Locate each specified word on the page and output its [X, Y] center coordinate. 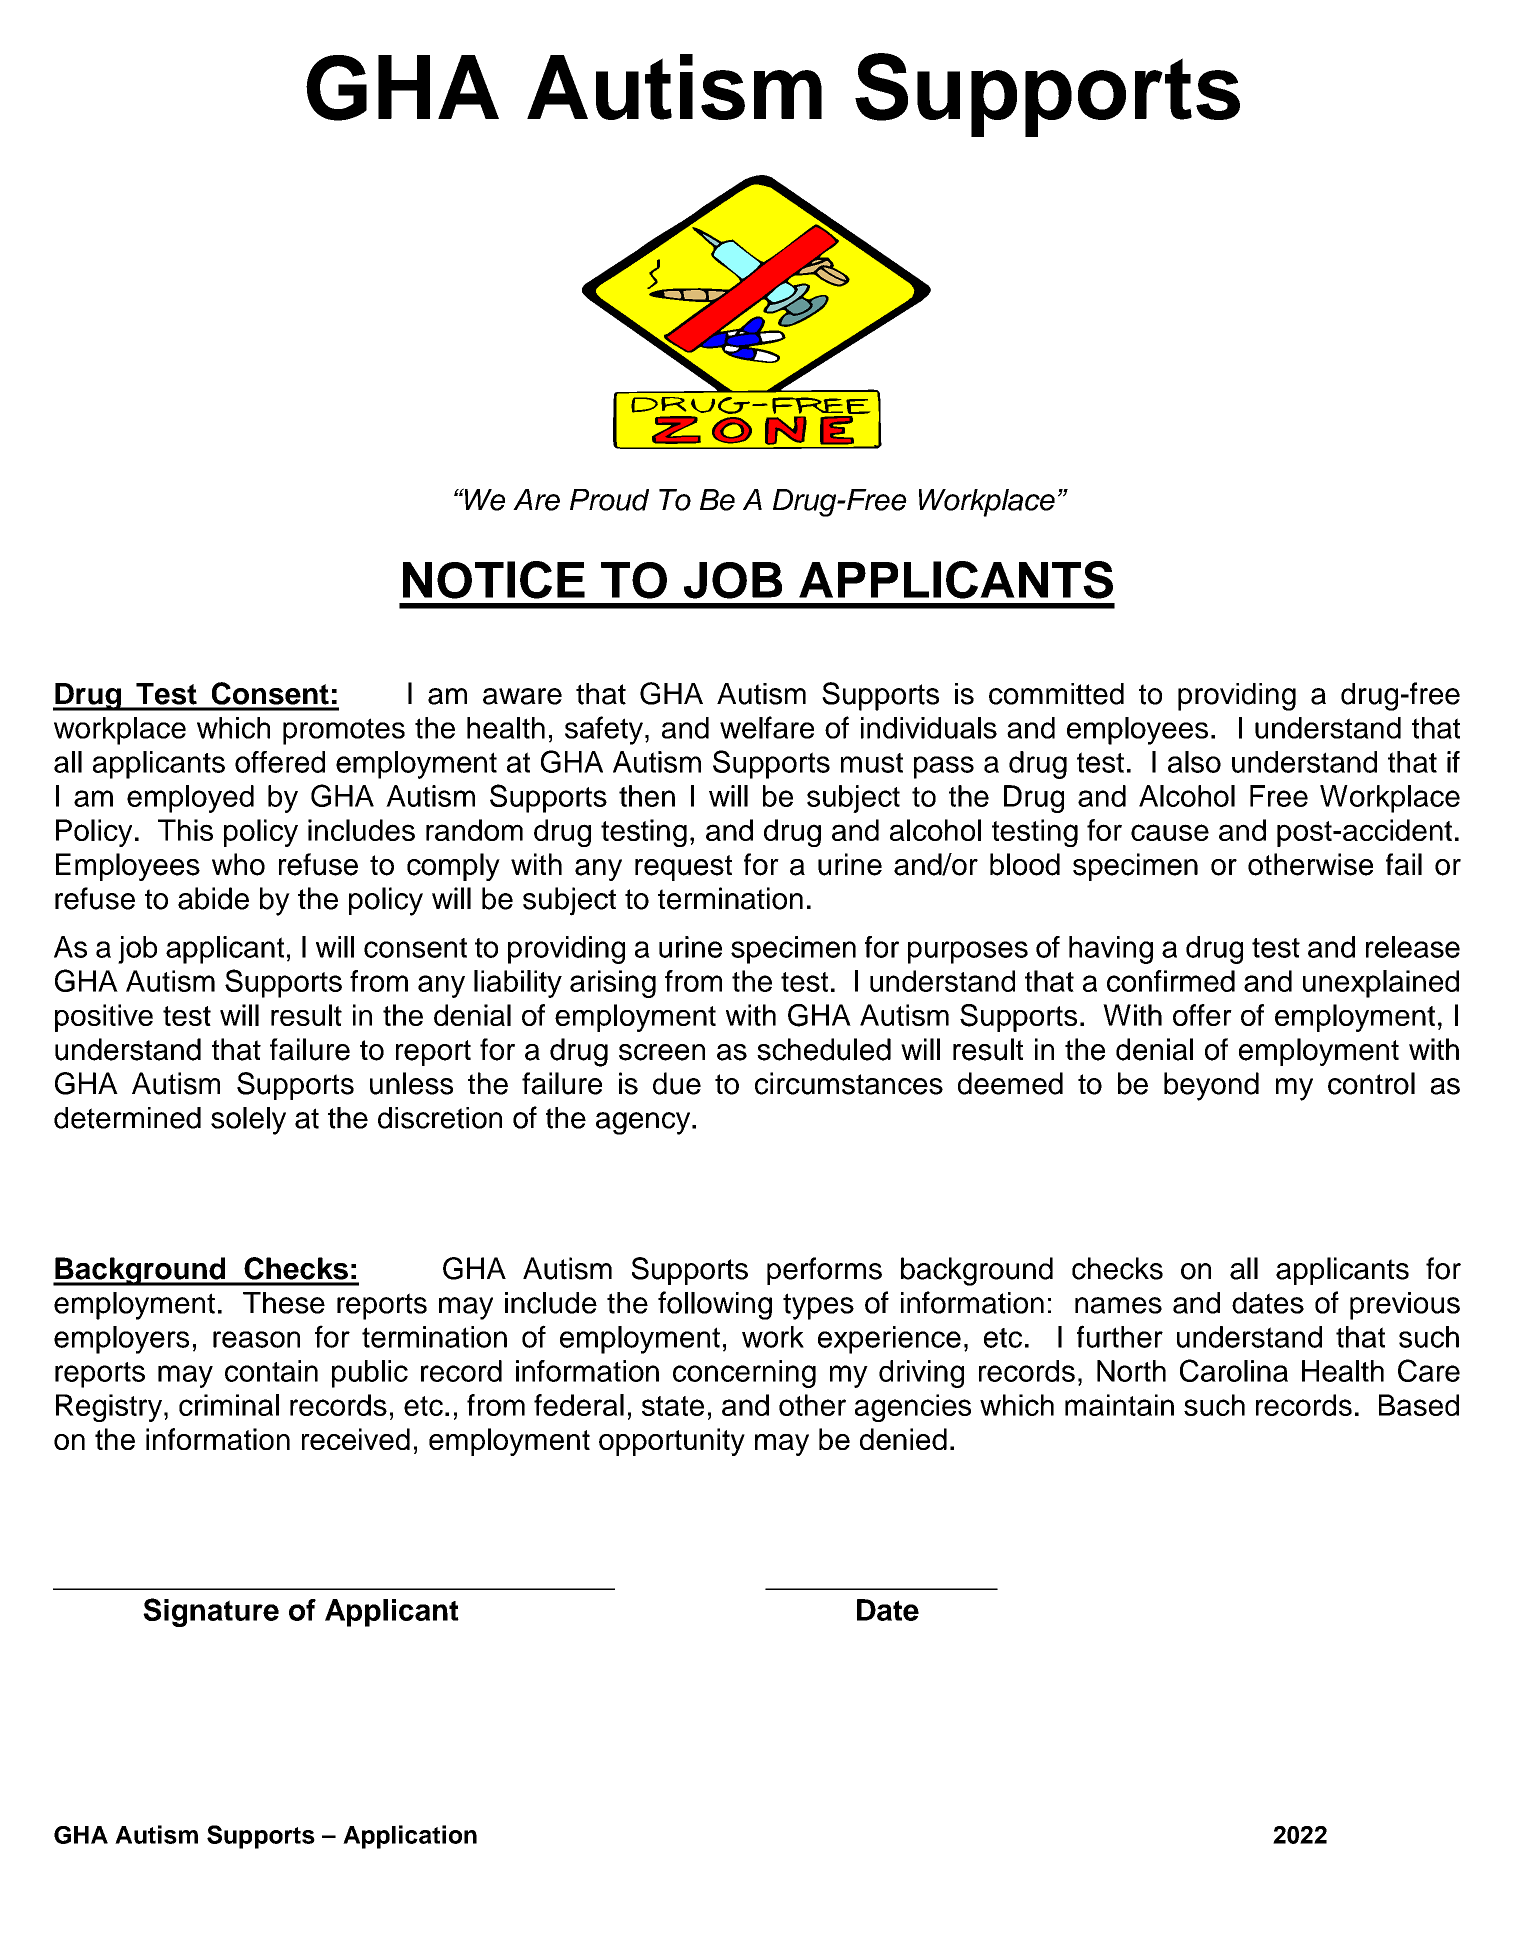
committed [1056, 694]
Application [410, 1837]
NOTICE [494, 580]
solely [248, 1121]
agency [644, 1123]
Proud [609, 500]
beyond [1211, 1086]
